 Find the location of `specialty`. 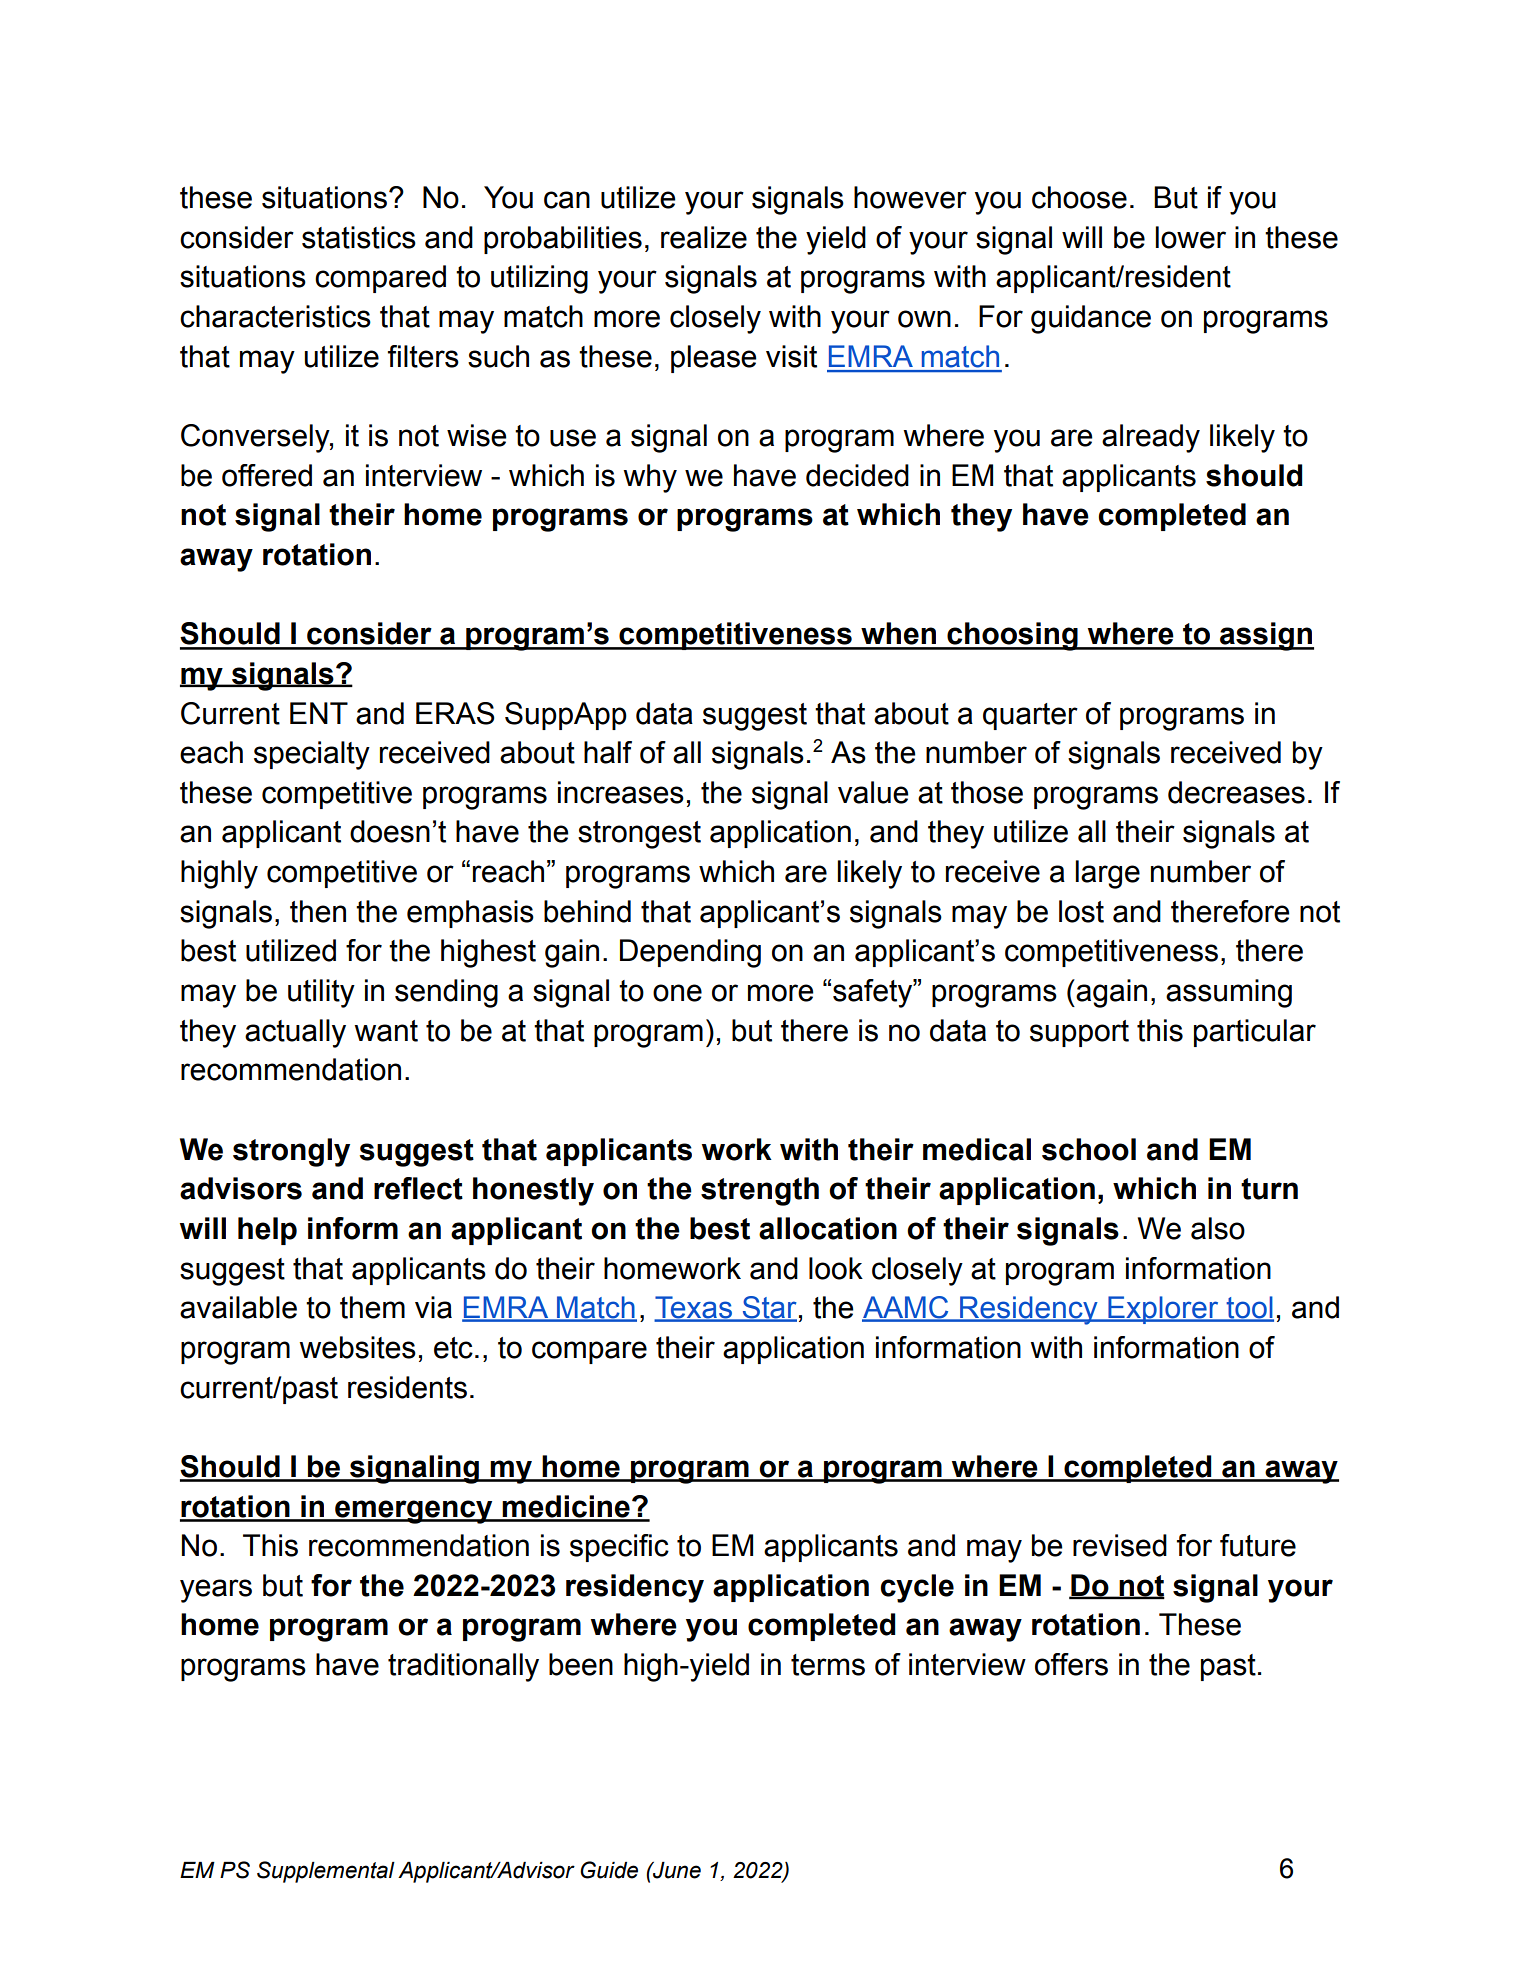

specialty is located at coordinates (312, 755).
